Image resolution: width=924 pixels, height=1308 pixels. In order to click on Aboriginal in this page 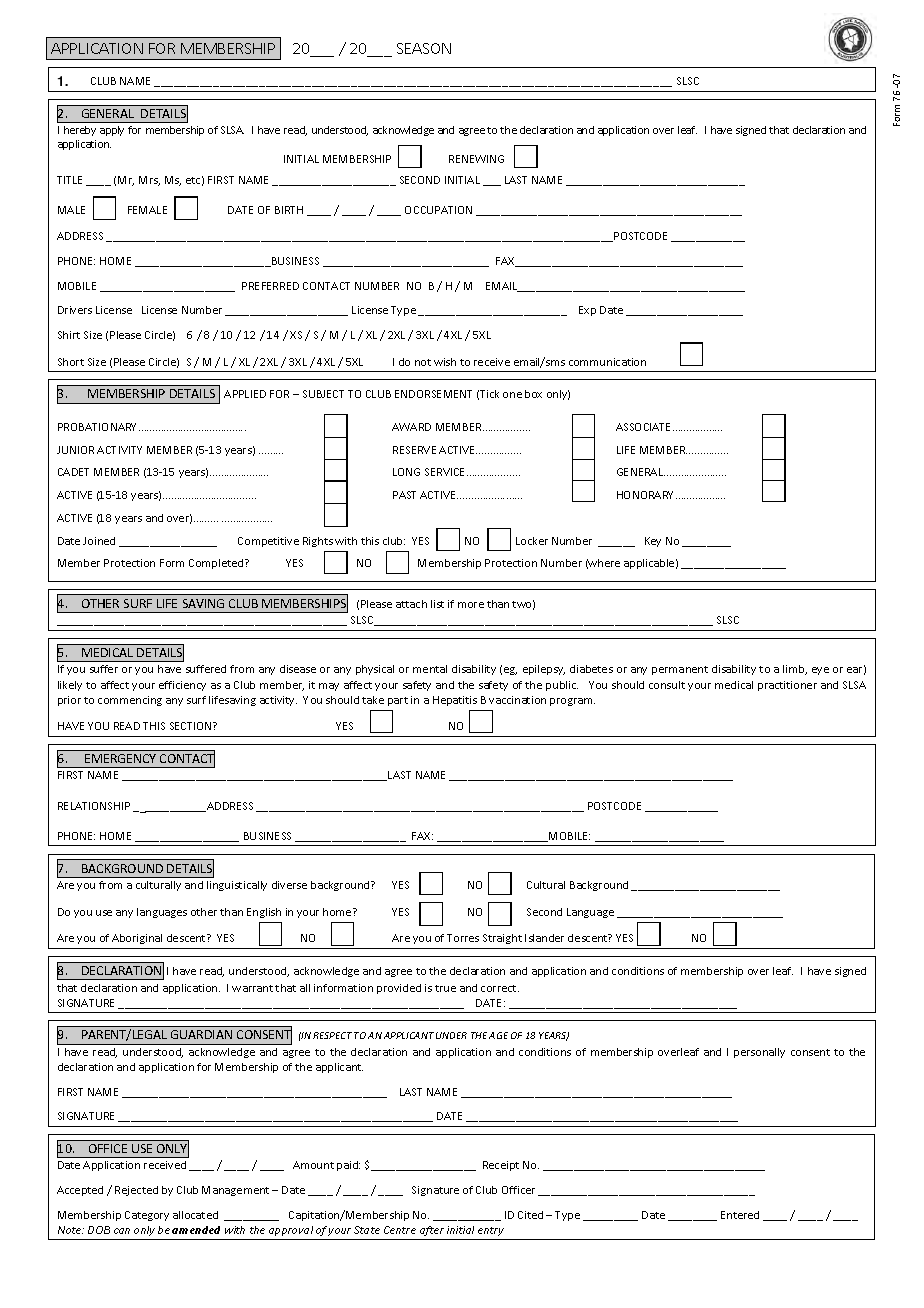, I will do `click(137, 939)`.
